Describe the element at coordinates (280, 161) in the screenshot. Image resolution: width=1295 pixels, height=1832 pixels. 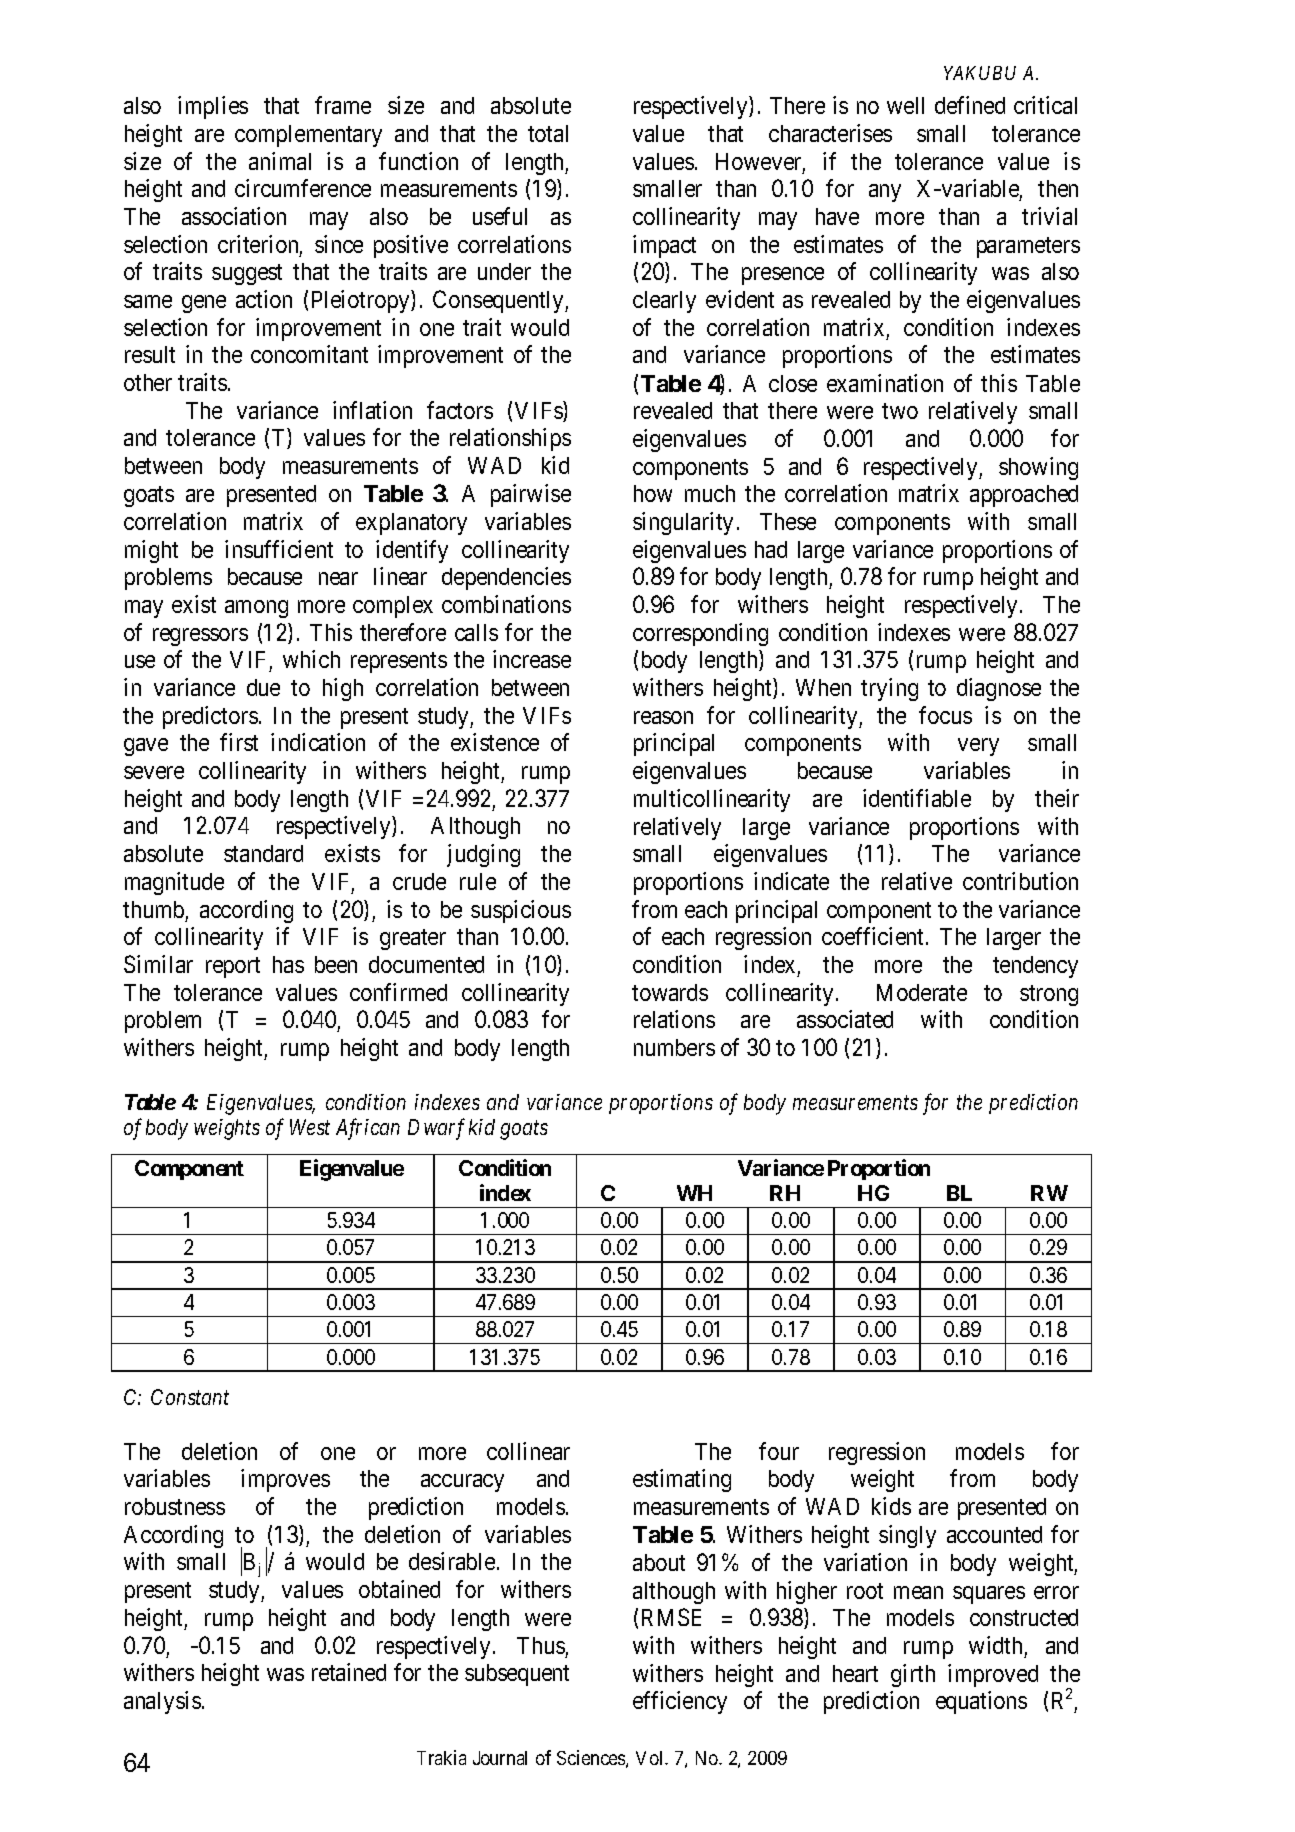
I see `animal` at that location.
